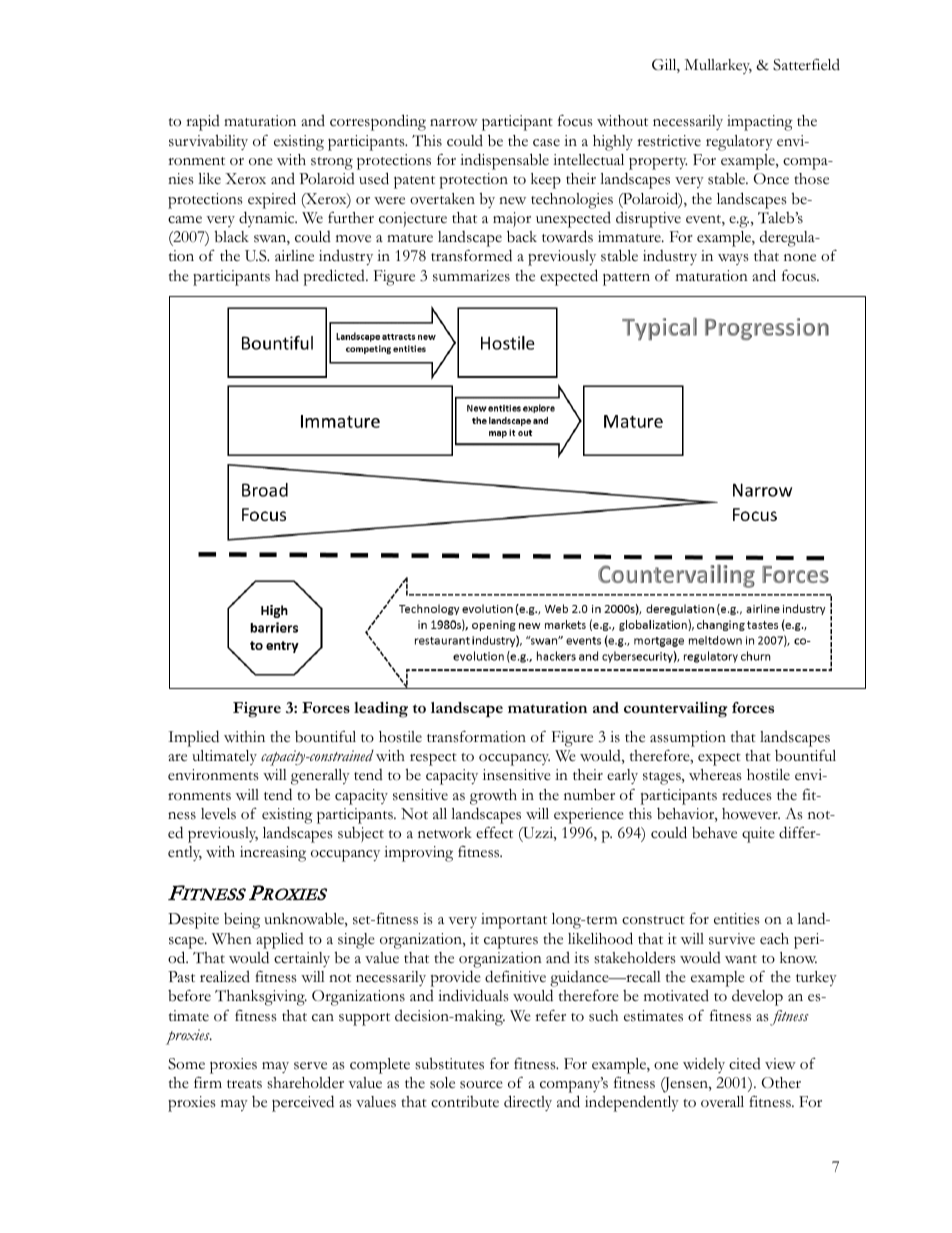 The image size is (952, 1233). What do you see at coordinates (203, 123) in the screenshot?
I see `rapid` at bounding box center [203, 123].
